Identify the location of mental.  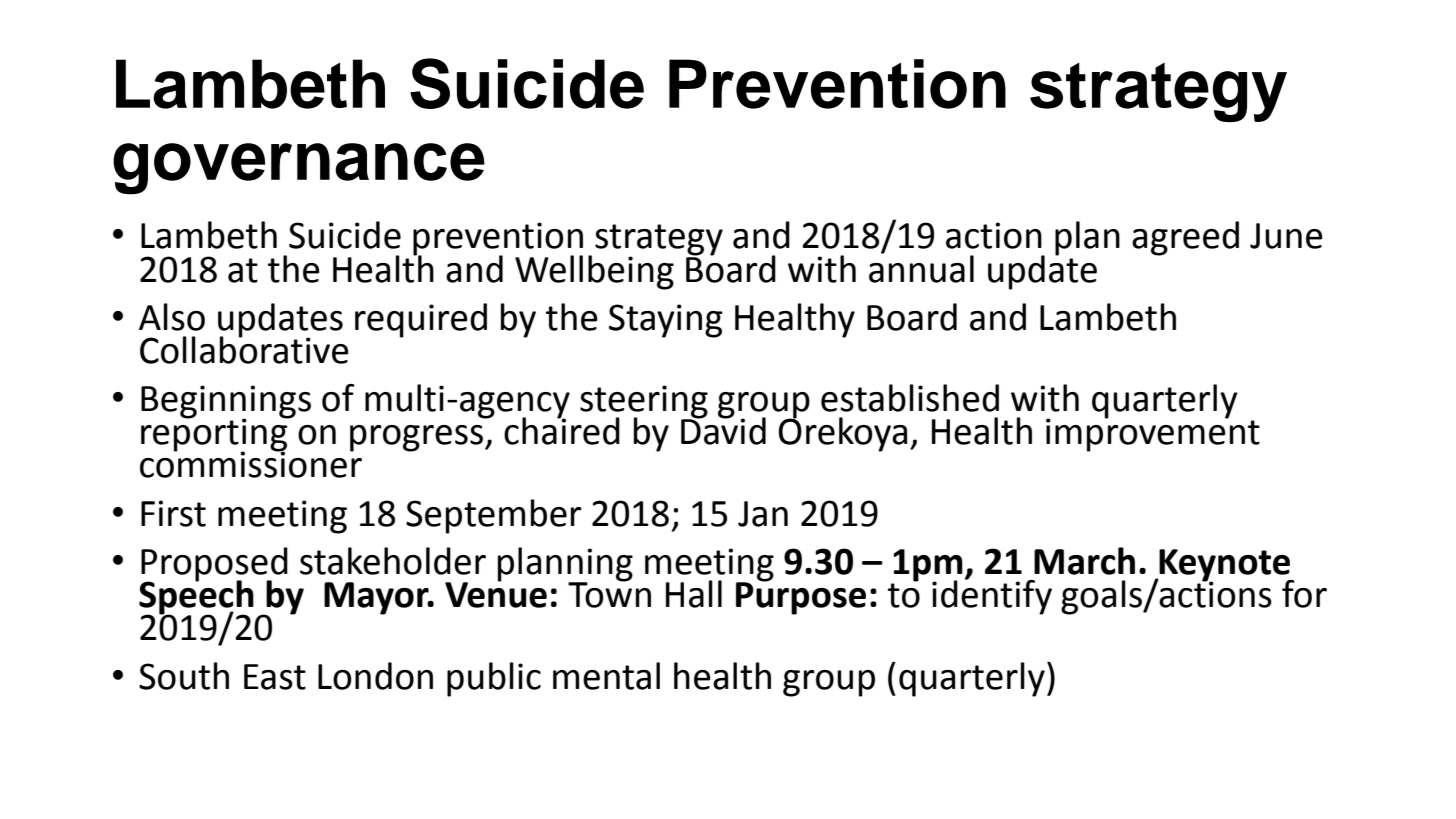
(606, 676).
